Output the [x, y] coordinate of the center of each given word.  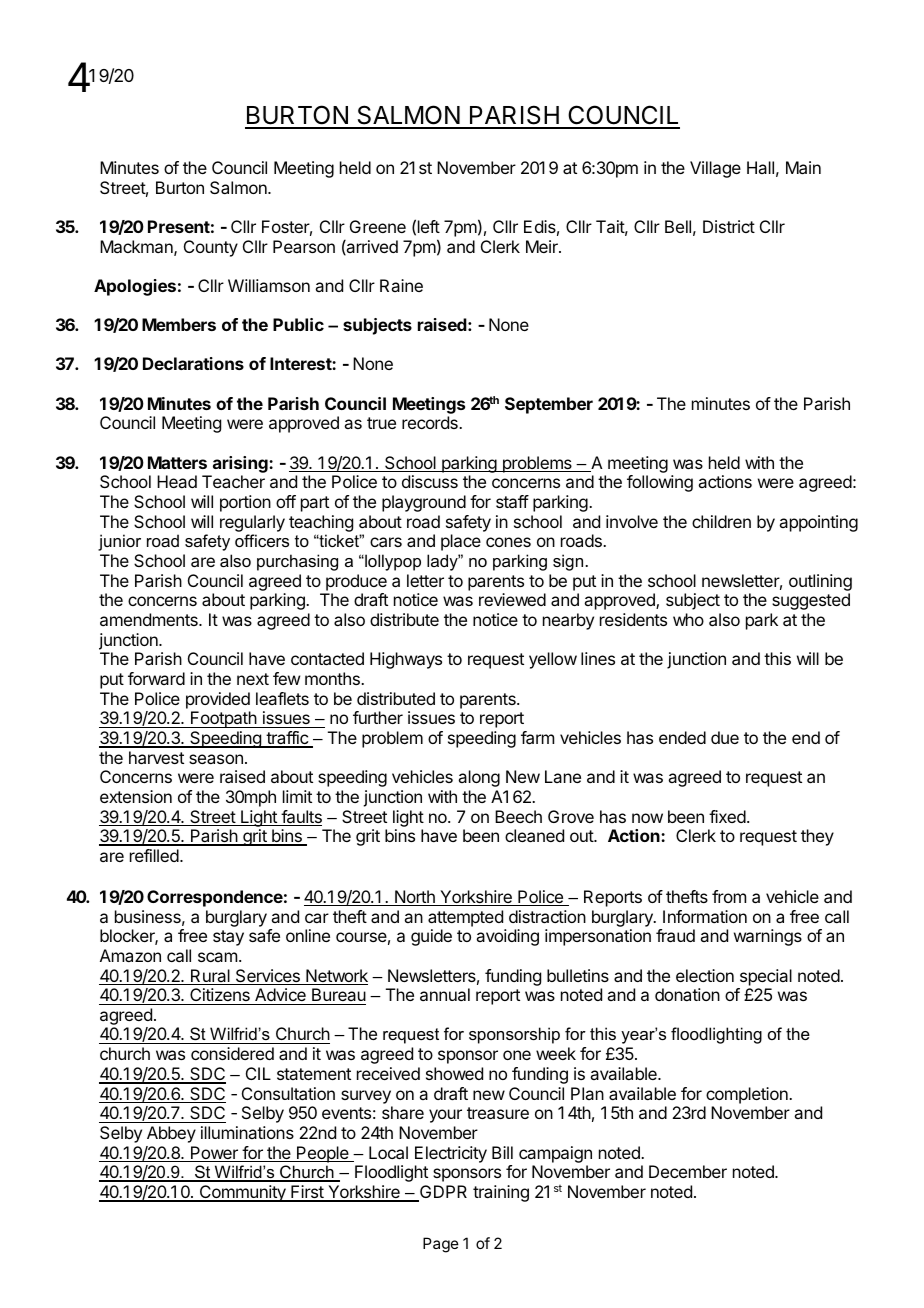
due [725, 737]
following [660, 483]
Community [242, 1193]
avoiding [507, 937]
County [211, 248]
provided [218, 700]
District [729, 226]
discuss [430, 481]
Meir [543, 246]
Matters [177, 462]
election [705, 975]
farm [537, 737]
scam [217, 957]
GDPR [442, 1193]
